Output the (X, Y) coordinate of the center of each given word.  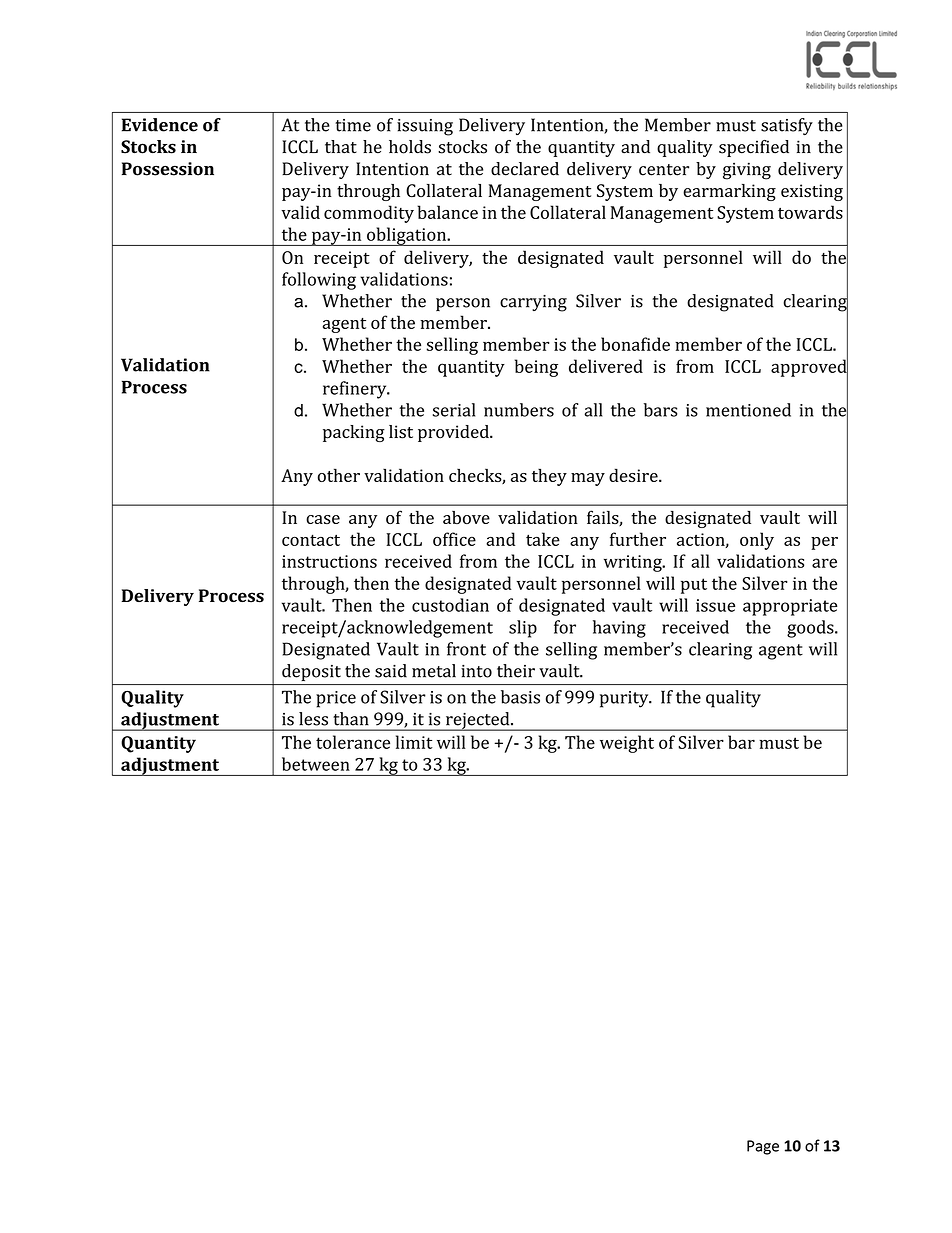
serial (454, 410)
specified (754, 148)
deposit (311, 672)
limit (414, 742)
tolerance (353, 742)
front (466, 649)
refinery (356, 390)
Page (763, 1147)
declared (525, 169)
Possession (168, 169)
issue (715, 605)
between (316, 764)
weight (627, 744)
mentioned (748, 410)
